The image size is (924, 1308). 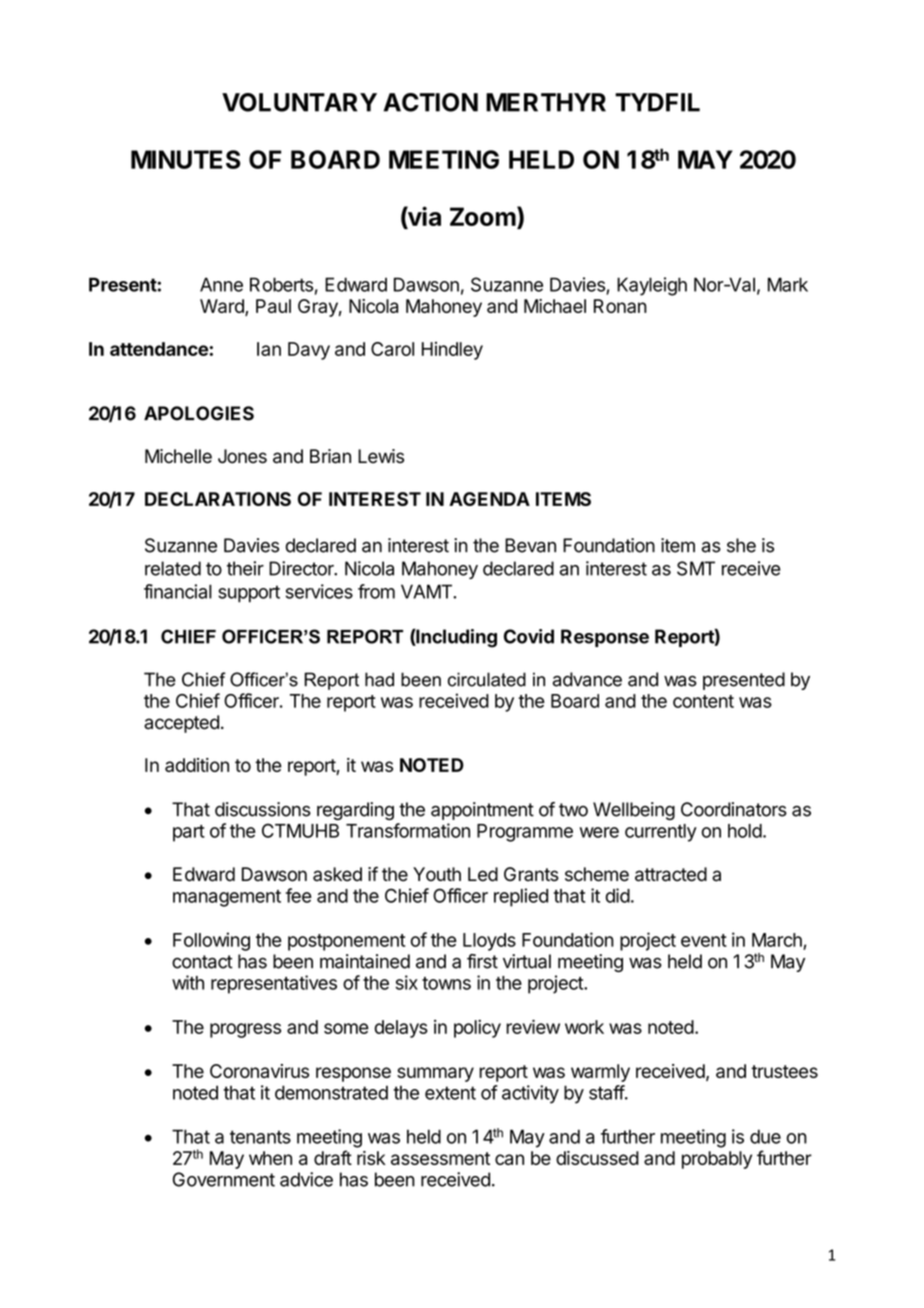 I want to click on APOLOGIES, so click(x=199, y=413).
